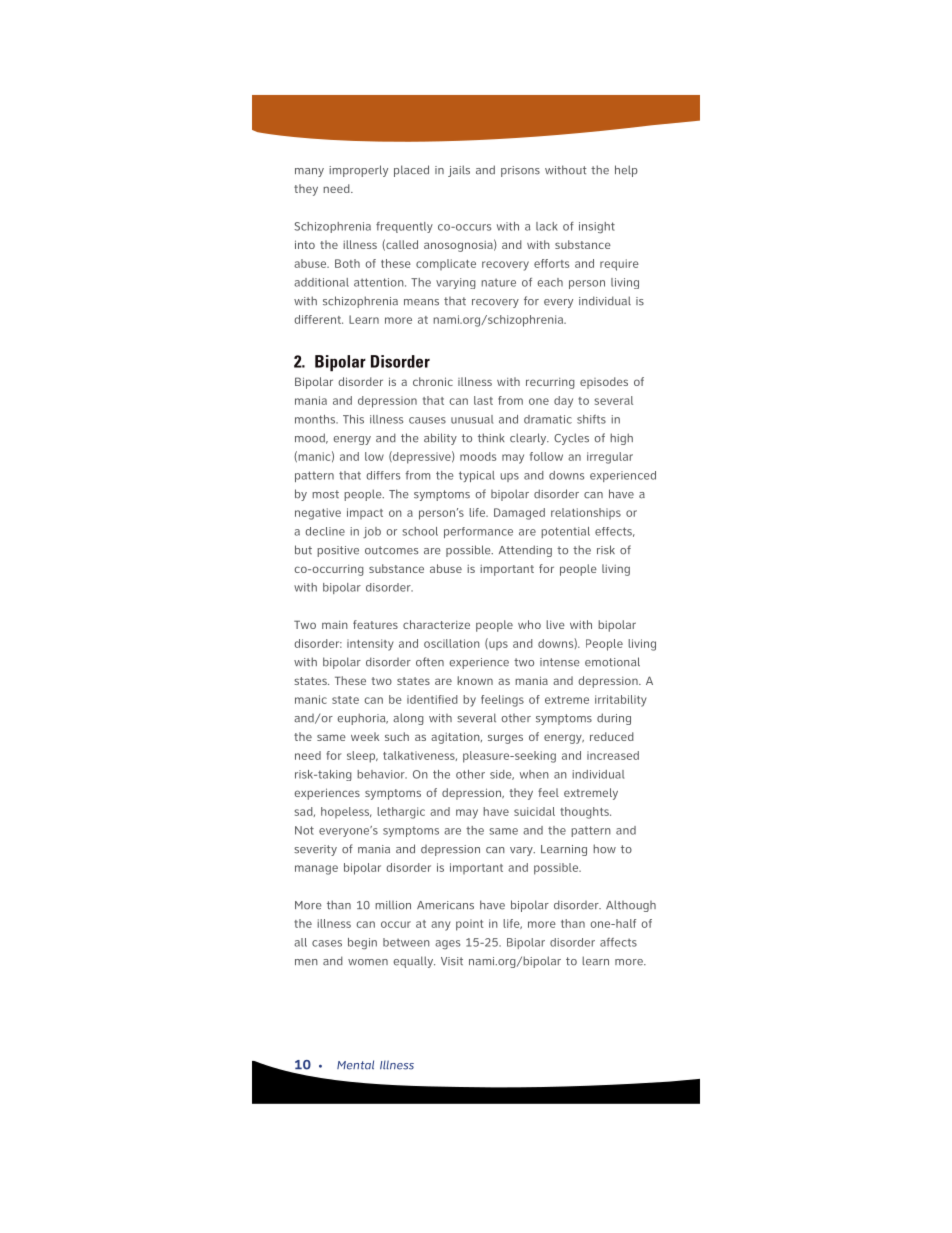 This page has width=952, height=1233. What do you see at coordinates (610, 458) in the page?
I see `irregular` at bounding box center [610, 458].
